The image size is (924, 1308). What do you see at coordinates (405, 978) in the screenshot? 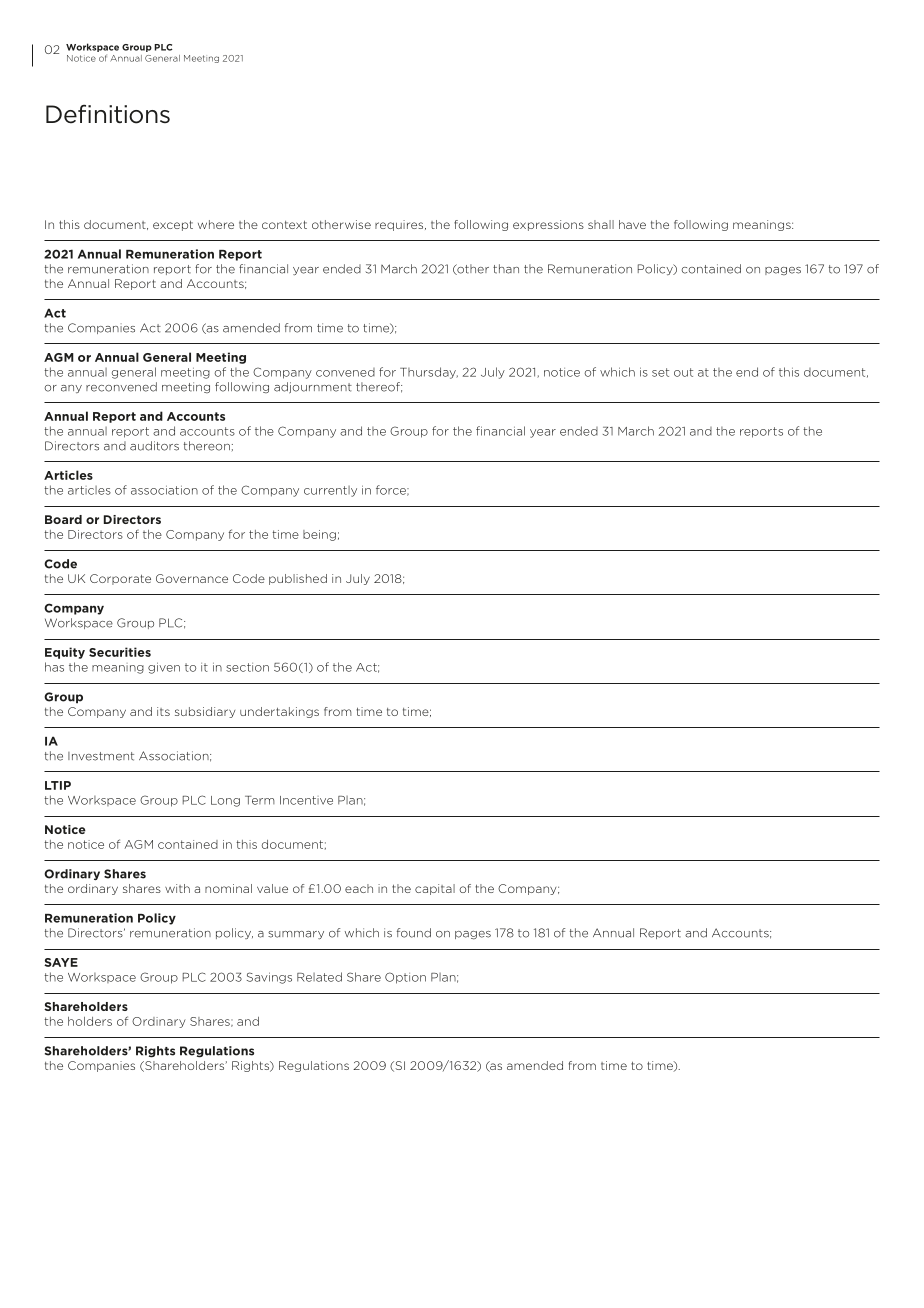
I see `Option` at bounding box center [405, 978].
